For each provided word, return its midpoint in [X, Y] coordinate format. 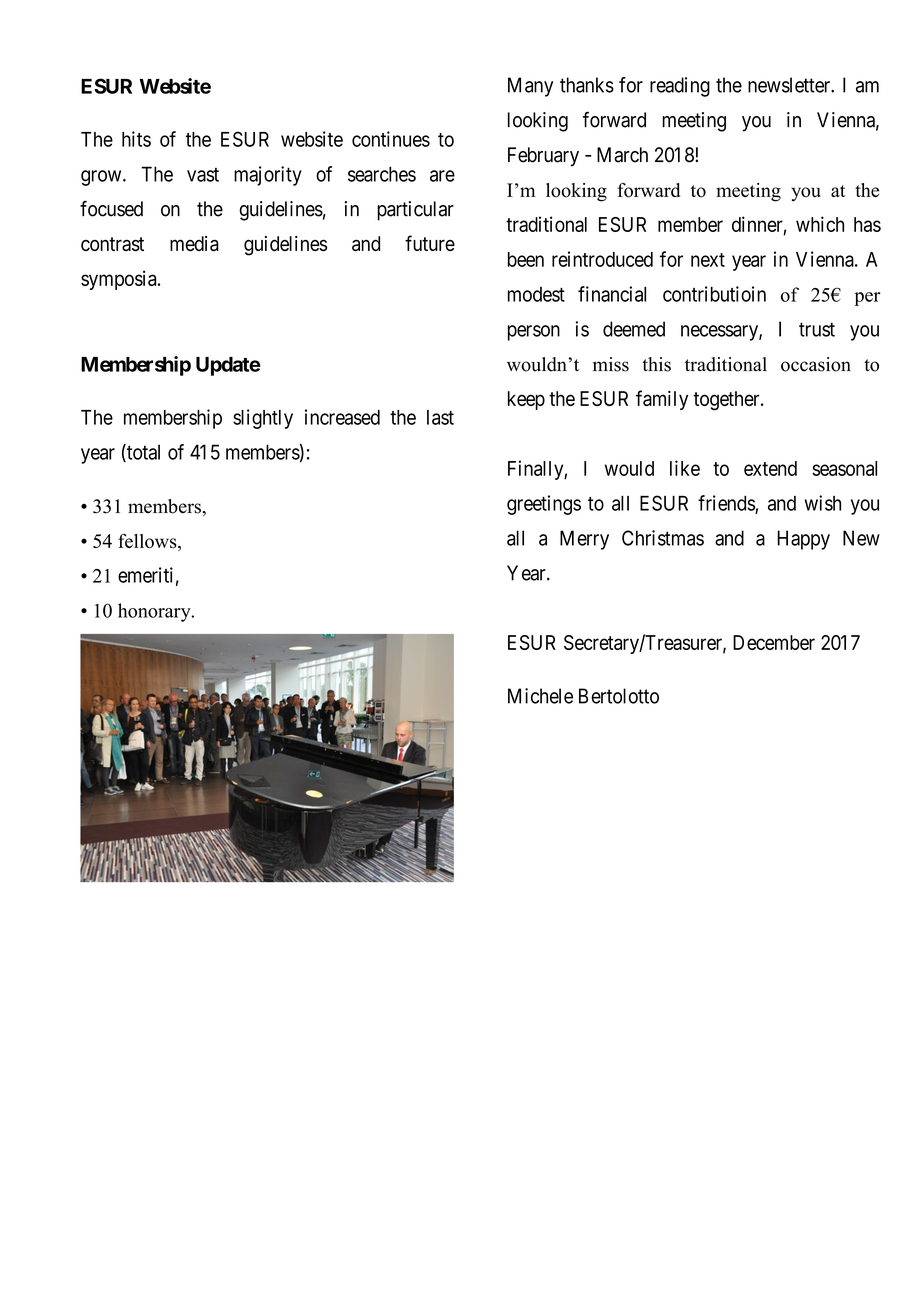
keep [526, 400]
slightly [263, 419]
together [727, 401]
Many [530, 87]
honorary [155, 612]
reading [680, 87]
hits [136, 139]
